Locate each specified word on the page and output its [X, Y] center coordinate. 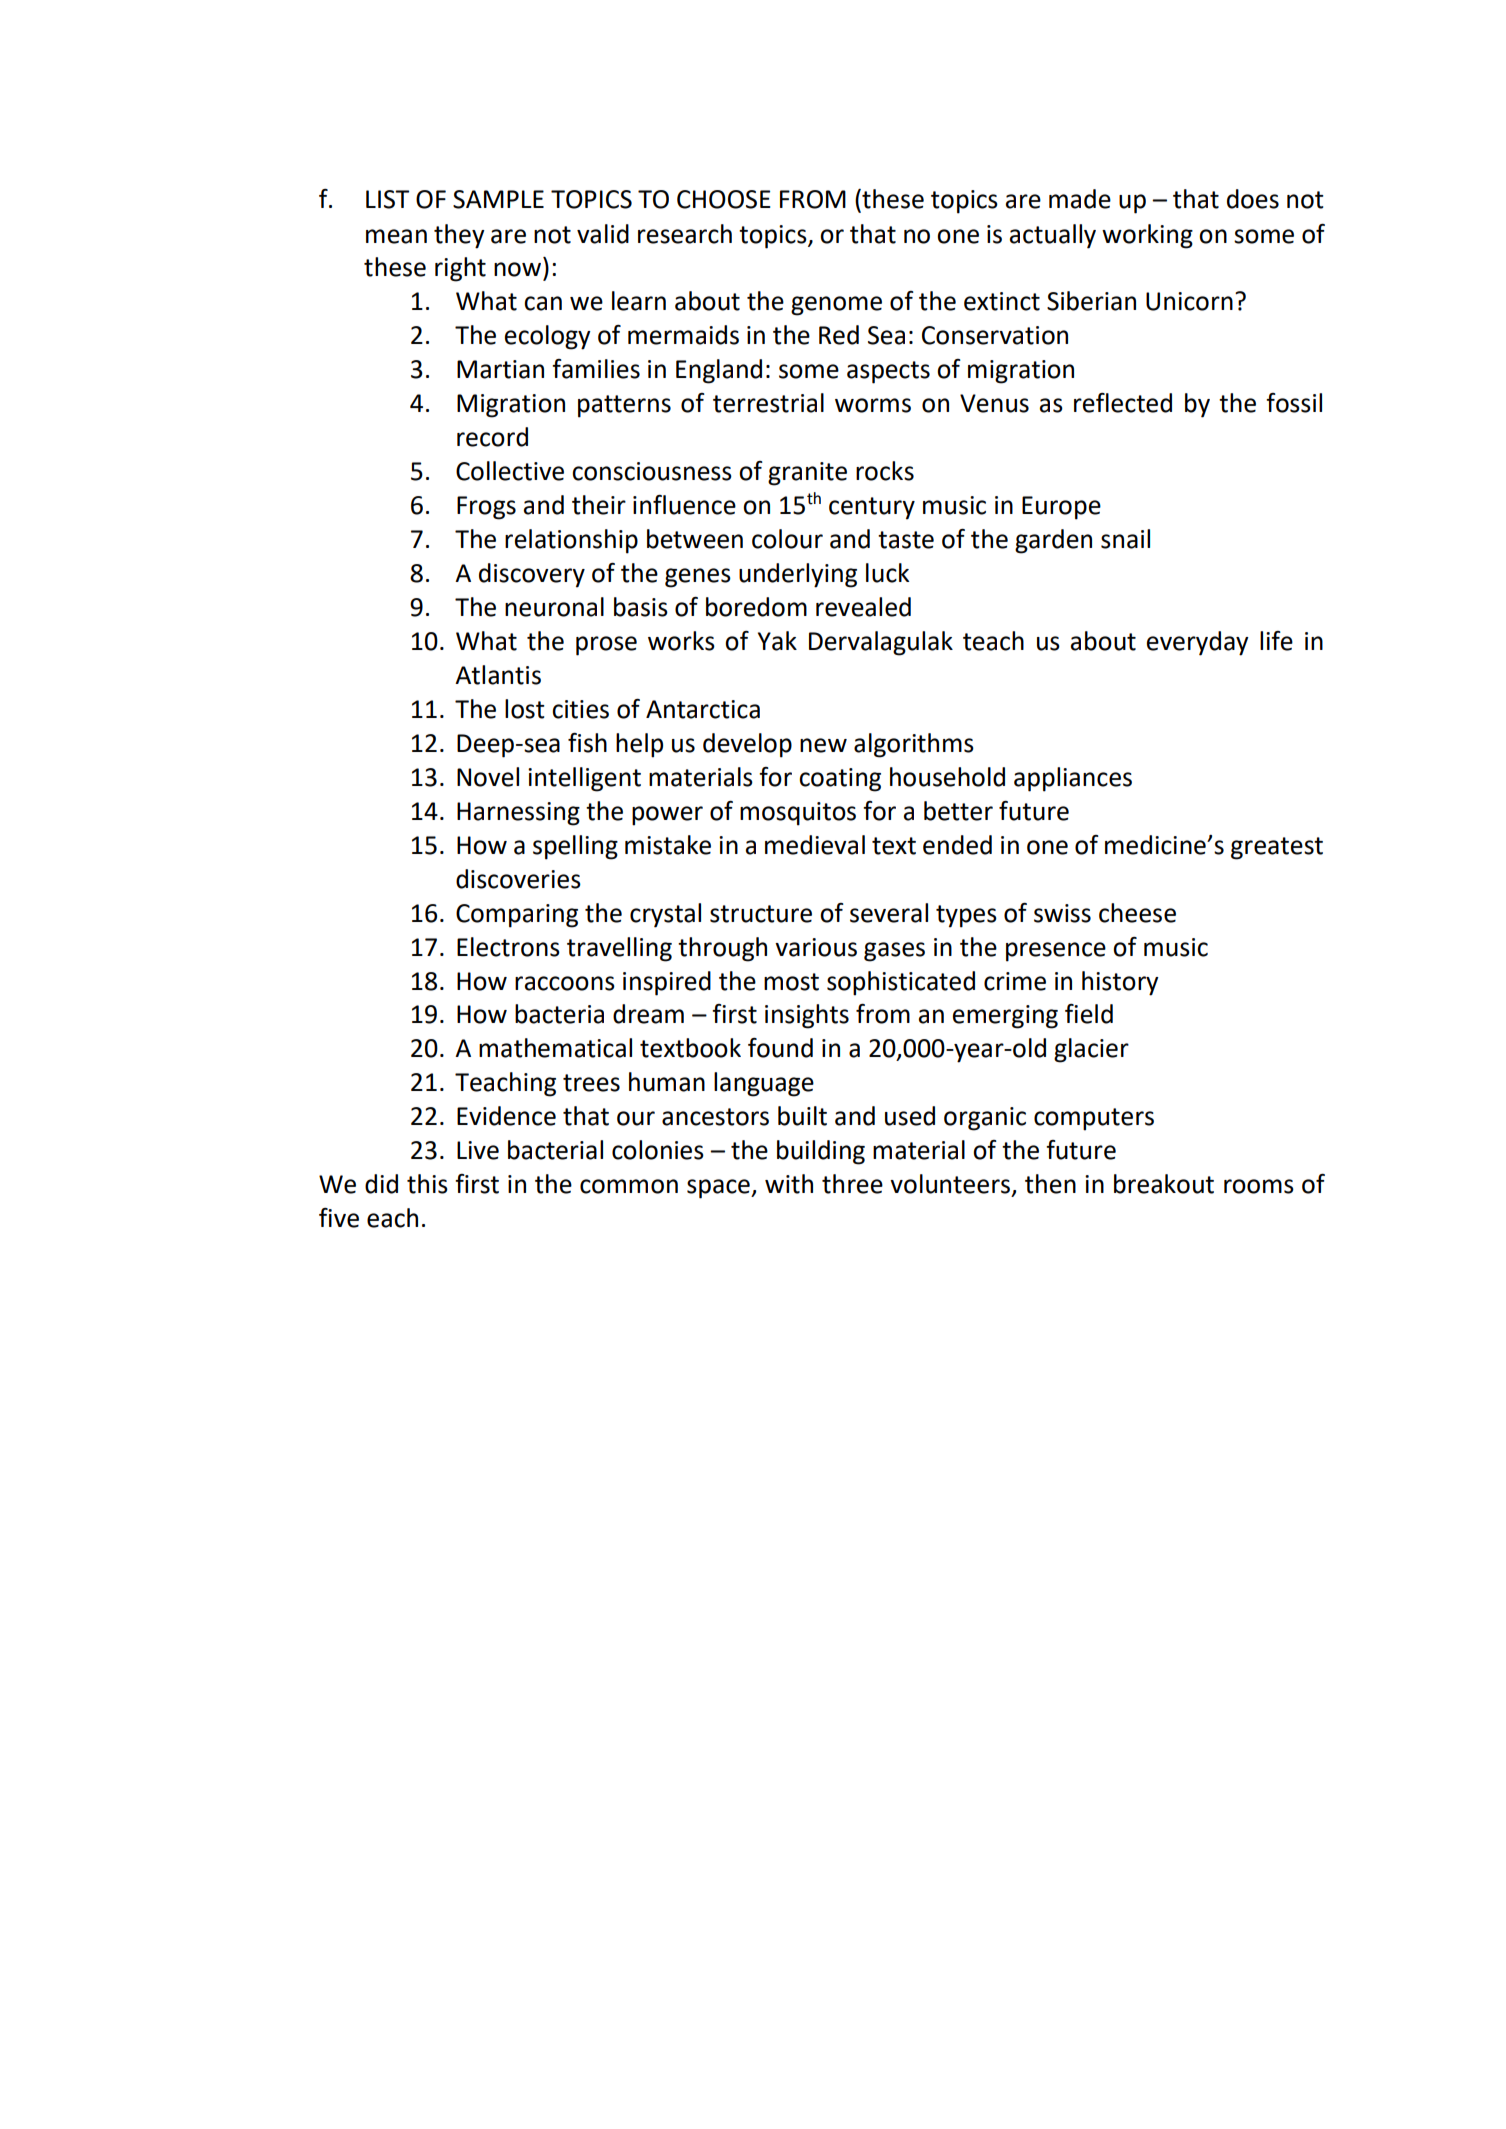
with [789, 1184]
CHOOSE [724, 199]
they [459, 236]
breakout [1164, 1184]
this [427, 1184]
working [1147, 236]
